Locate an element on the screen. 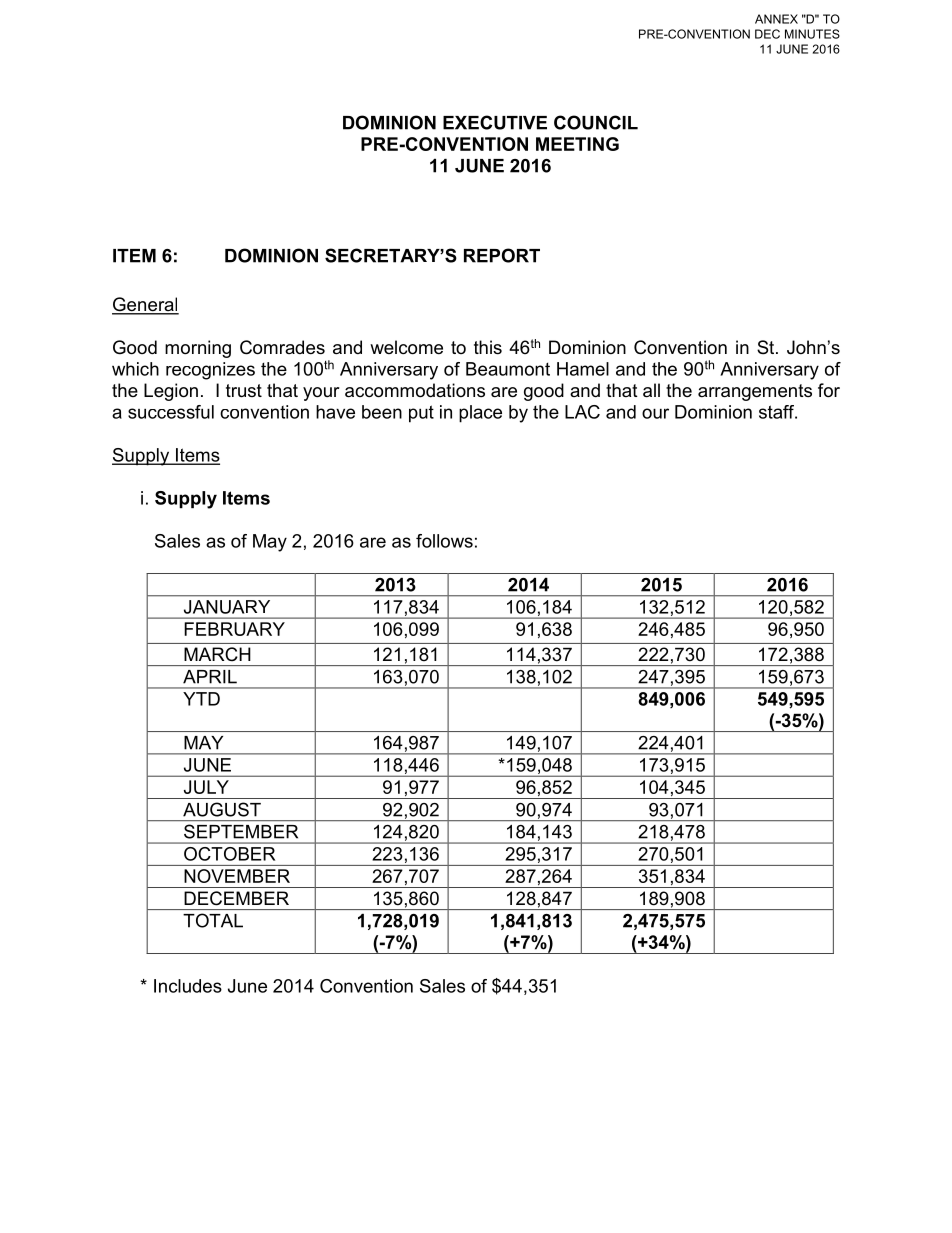 This screenshot has width=952, height=1233. follows is located at coordinates (444, 541).
